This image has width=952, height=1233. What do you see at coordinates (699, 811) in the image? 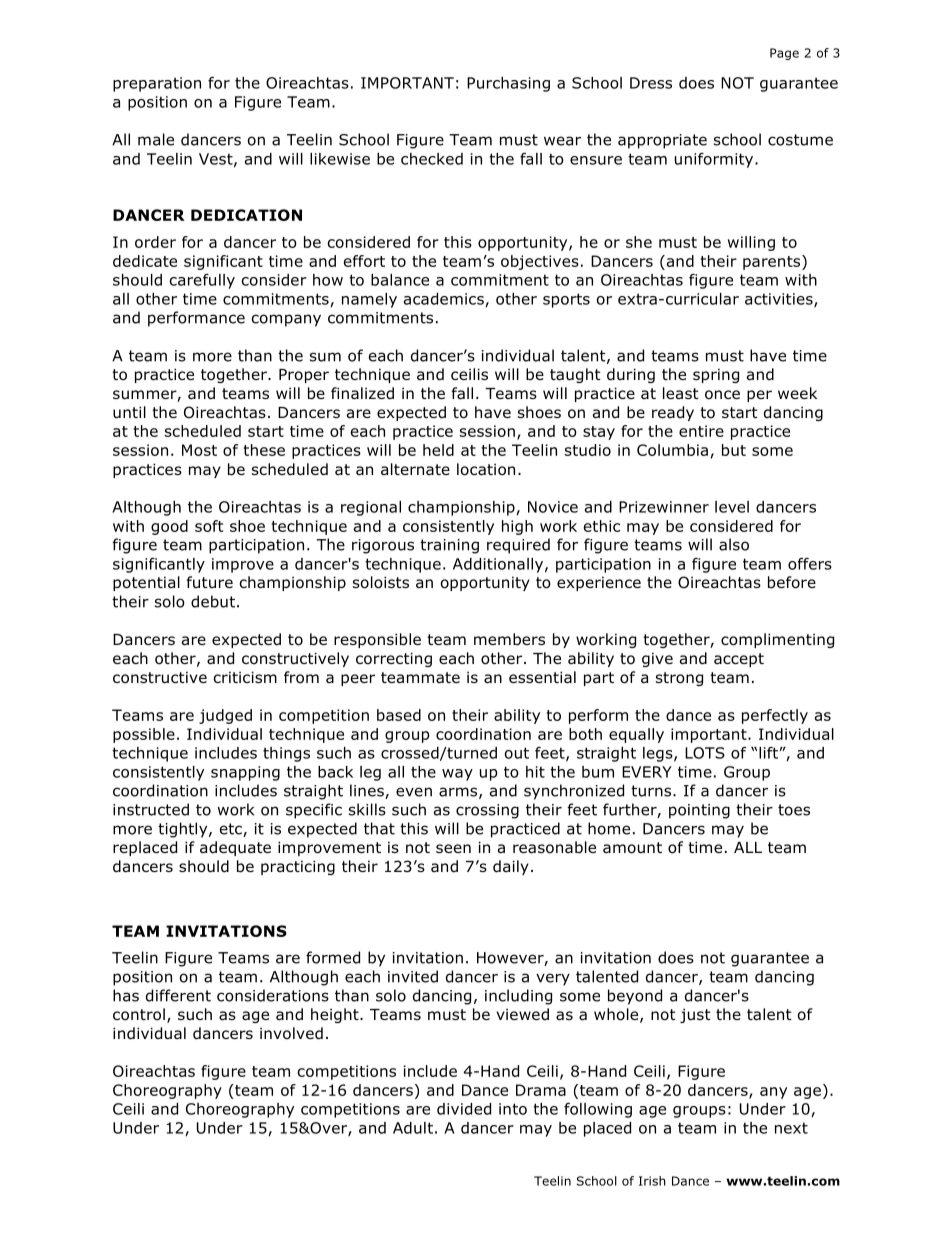
I see `pointing` at bounding box center [699, 811].
